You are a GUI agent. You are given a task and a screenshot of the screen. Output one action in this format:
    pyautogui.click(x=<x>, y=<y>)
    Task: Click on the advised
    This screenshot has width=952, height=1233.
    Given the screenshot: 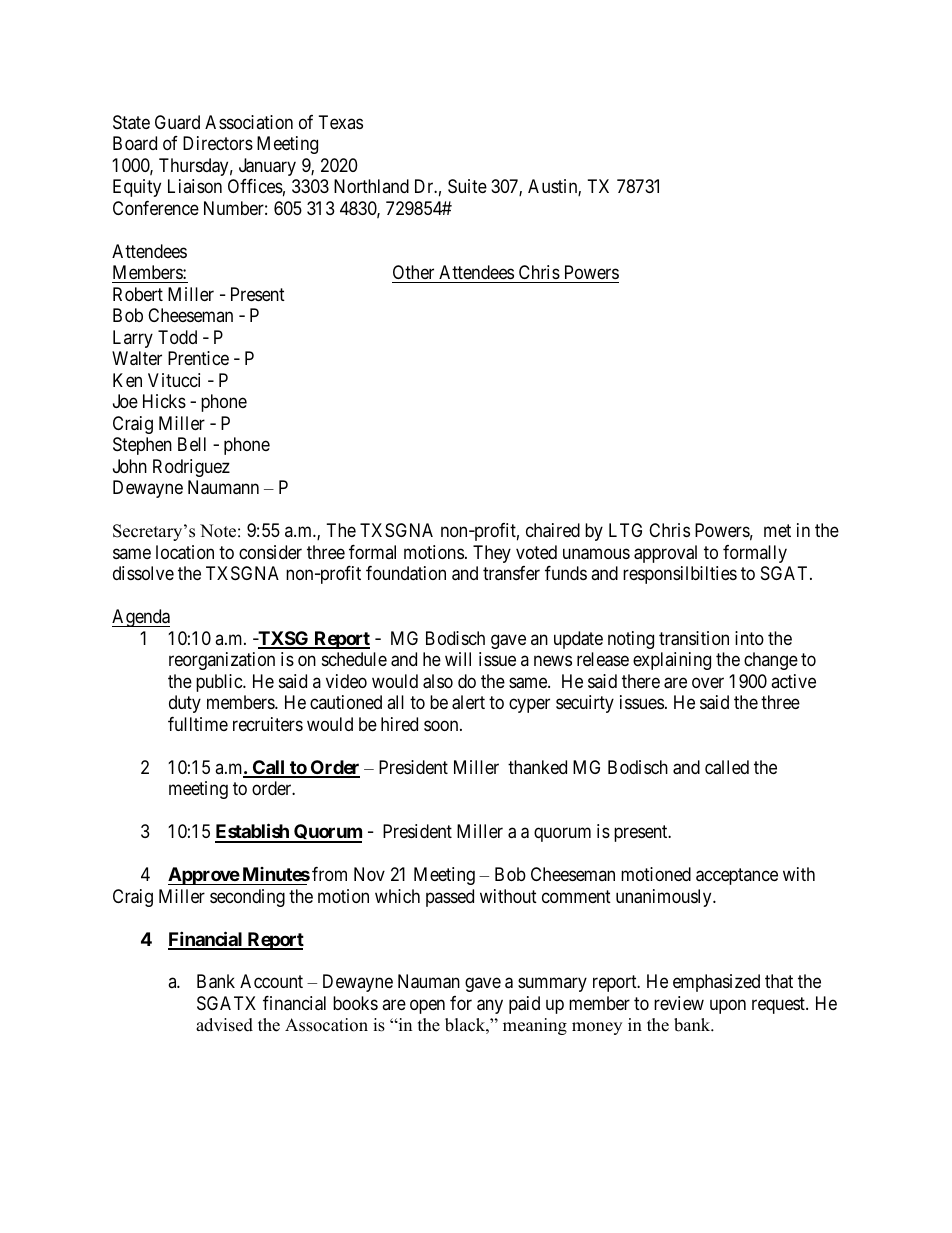 What is the action you would take?
    pyautogui.click(x=224, y=1025)
